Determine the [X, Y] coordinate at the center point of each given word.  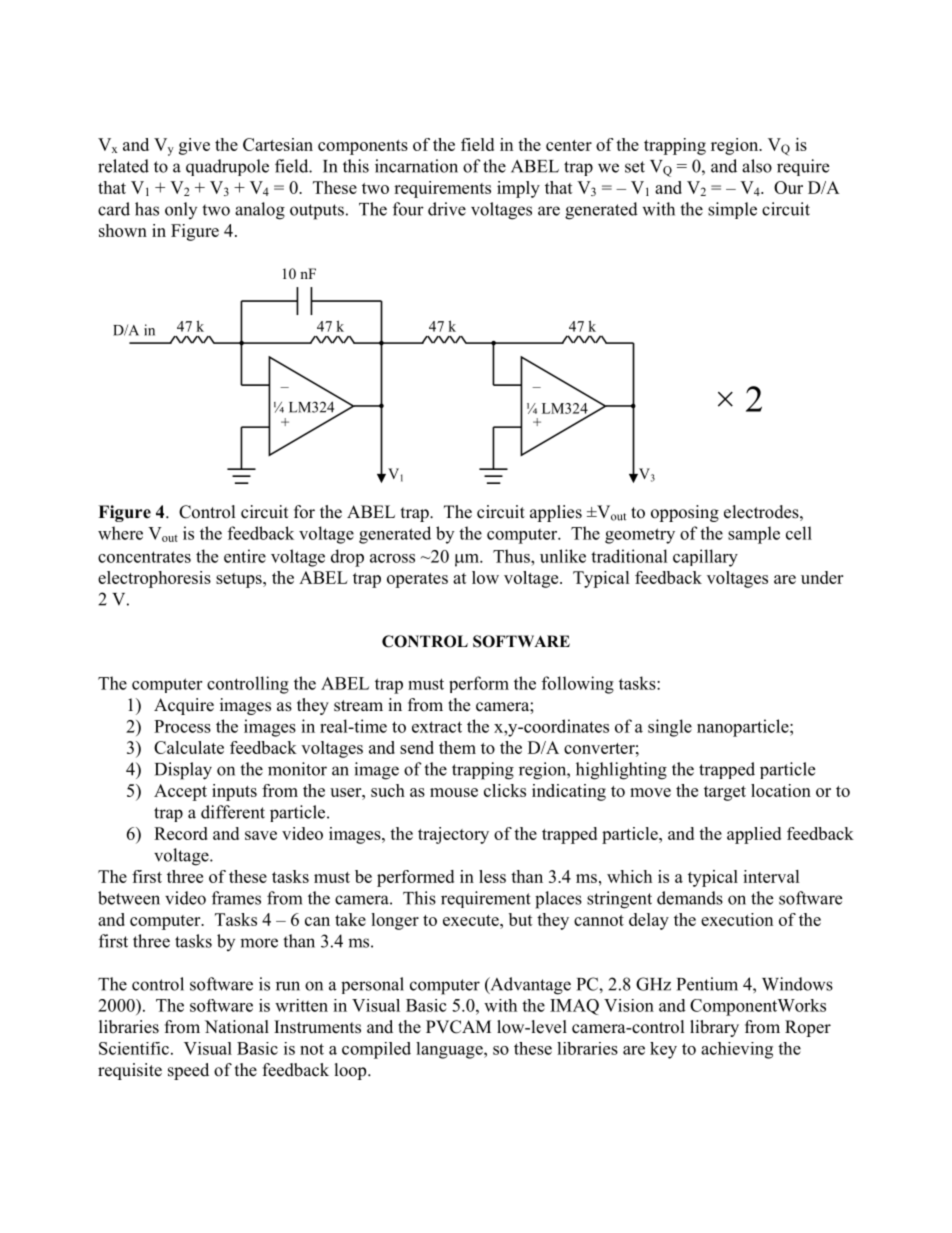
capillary [705, 558]
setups [240, 580]
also [757, 166]
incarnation [416, 166]
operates [417, 580]
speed [188, 1071]
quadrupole [227, 167]
